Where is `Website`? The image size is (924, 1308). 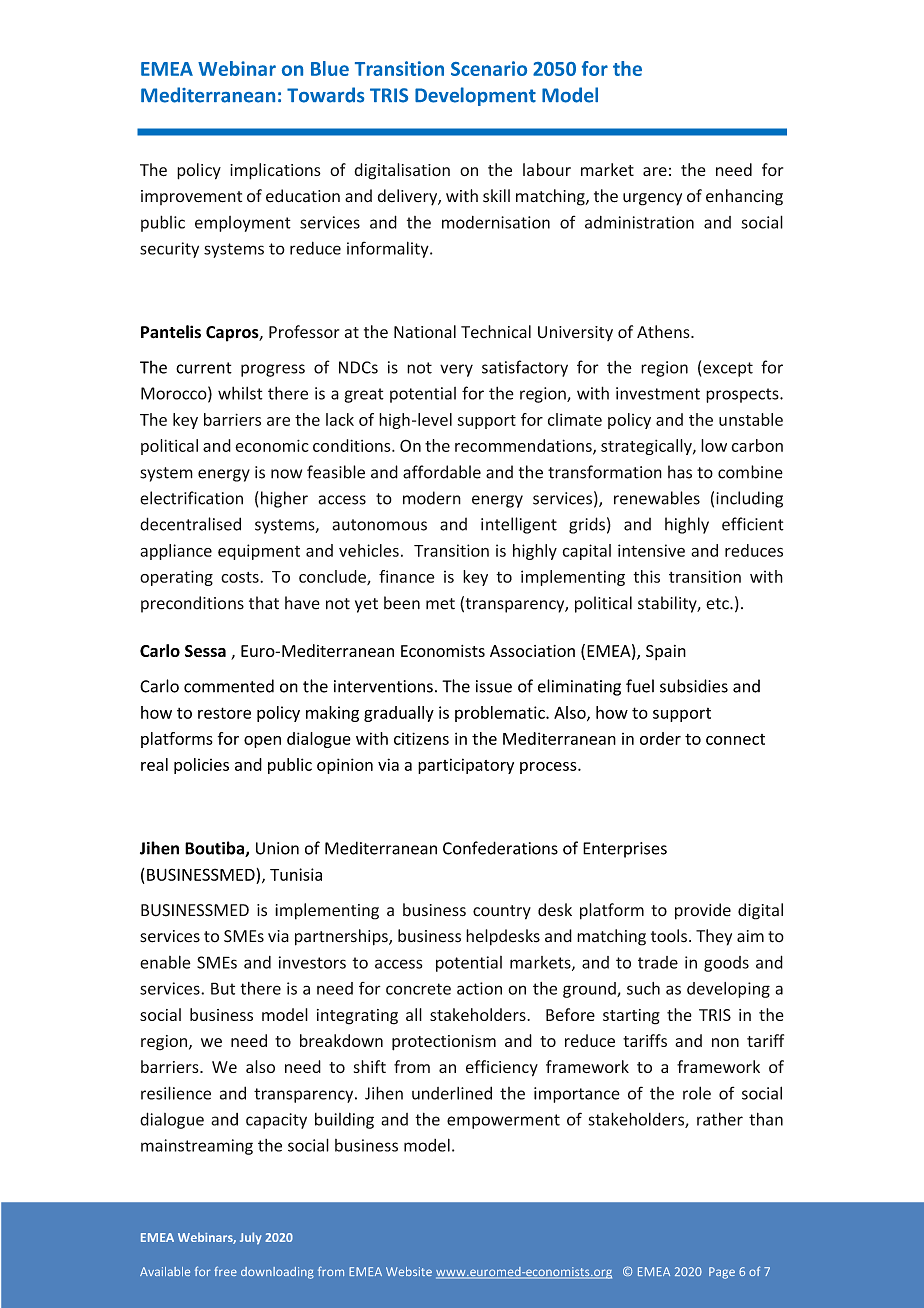 Website is located at coordinates (409, 1271).
